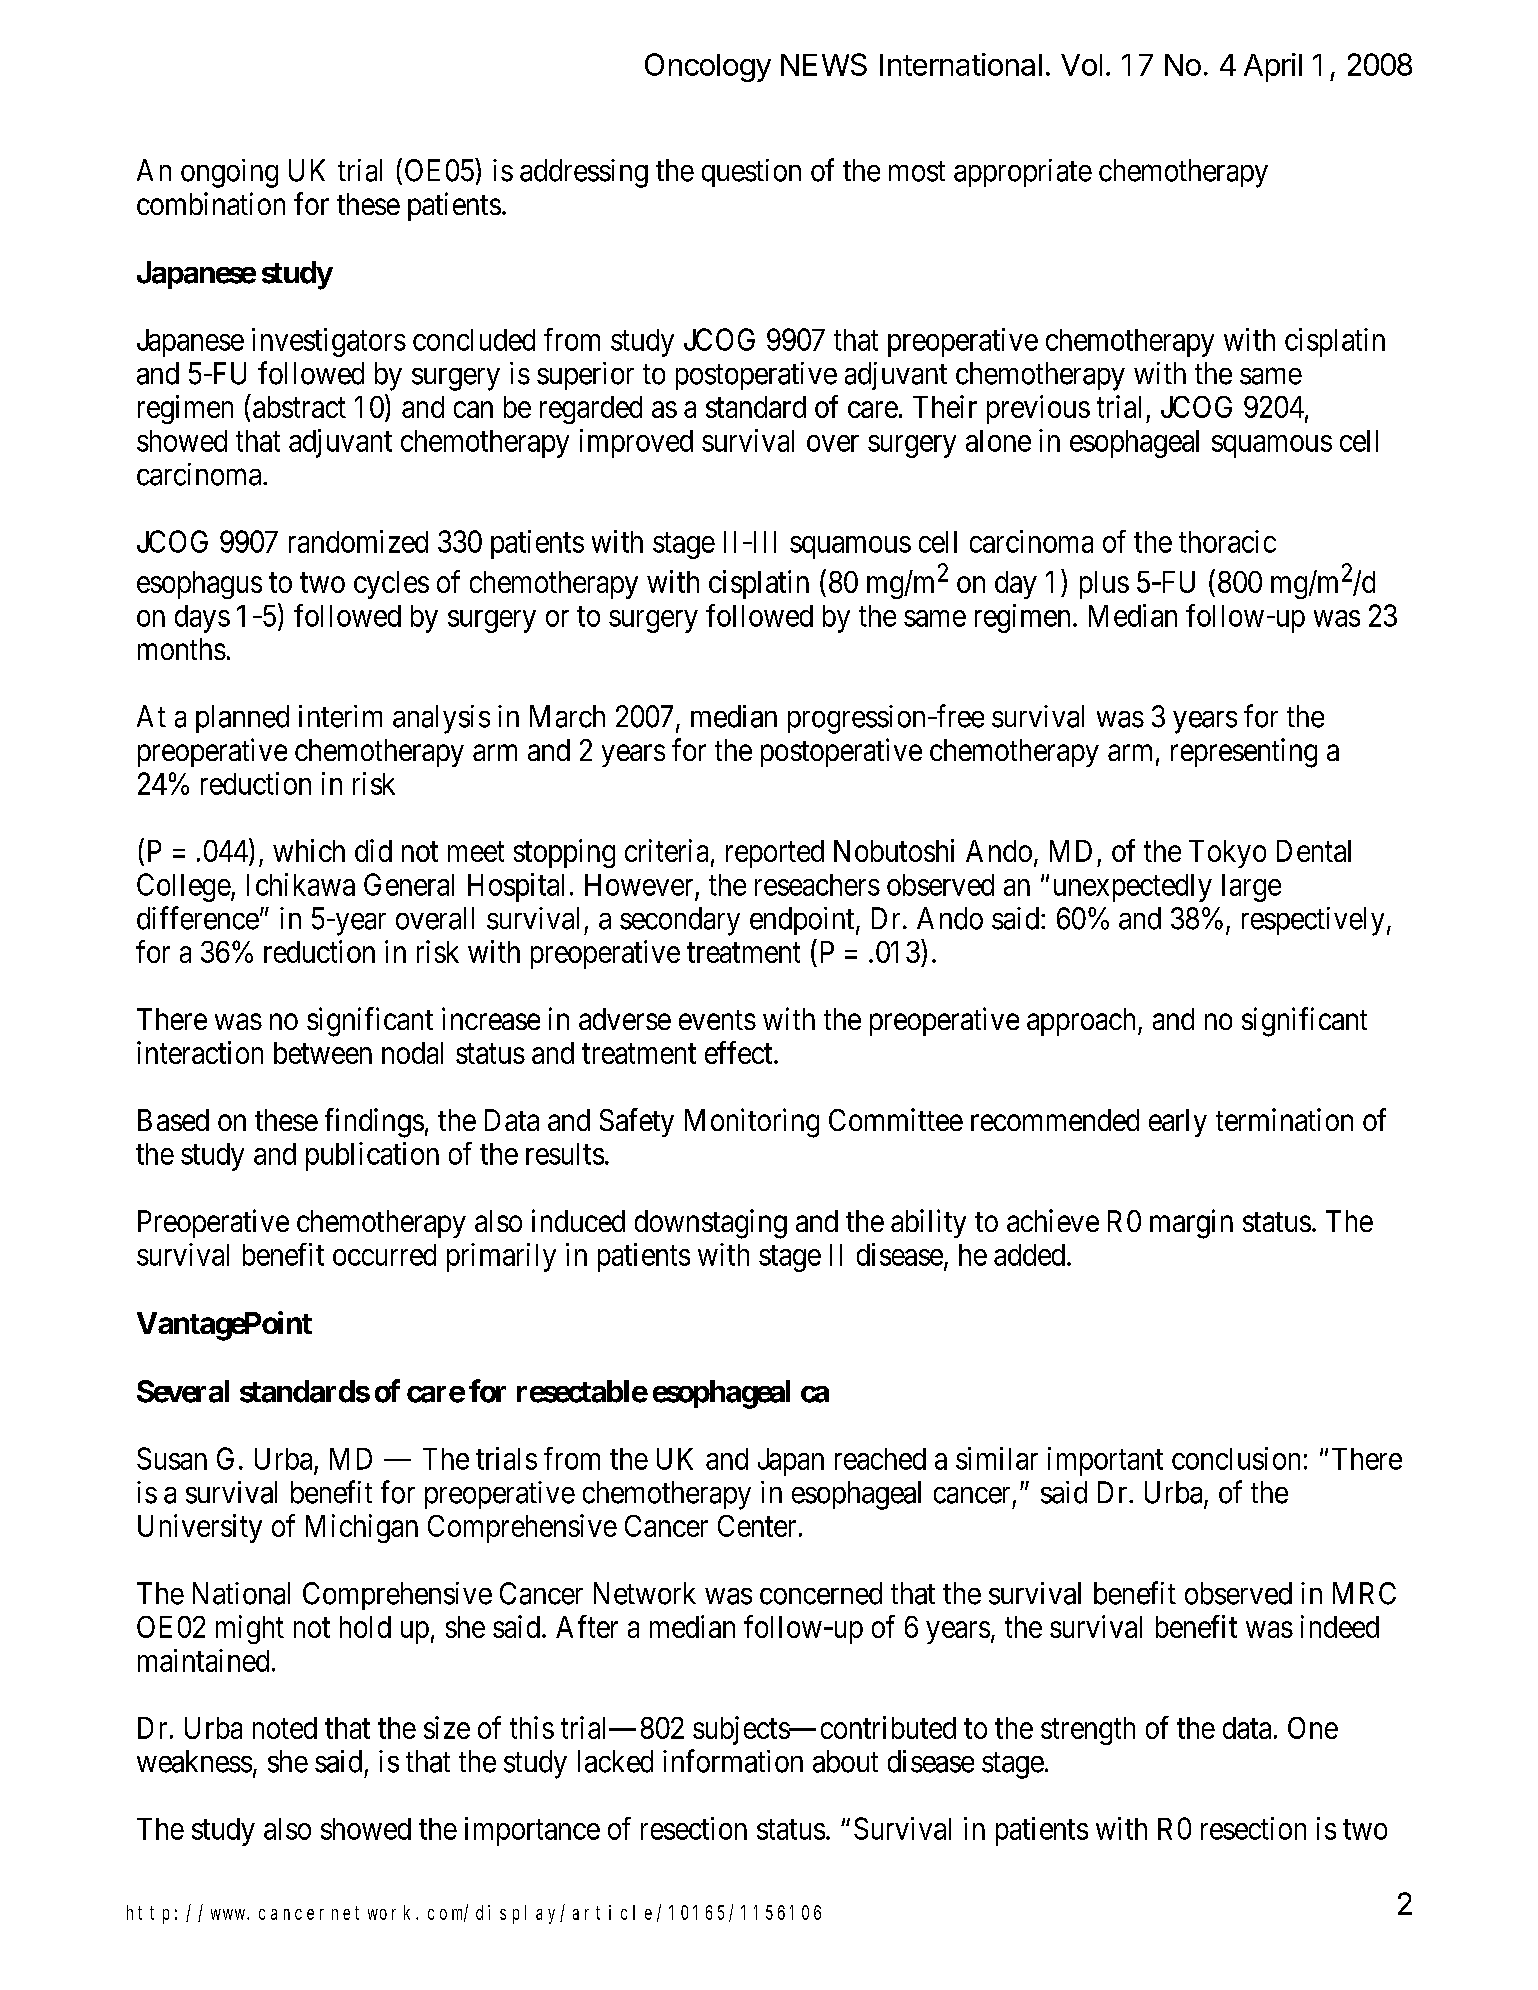 The width and height of the document is (1538, 1990). I want to click on April, so click(1273, 67).
